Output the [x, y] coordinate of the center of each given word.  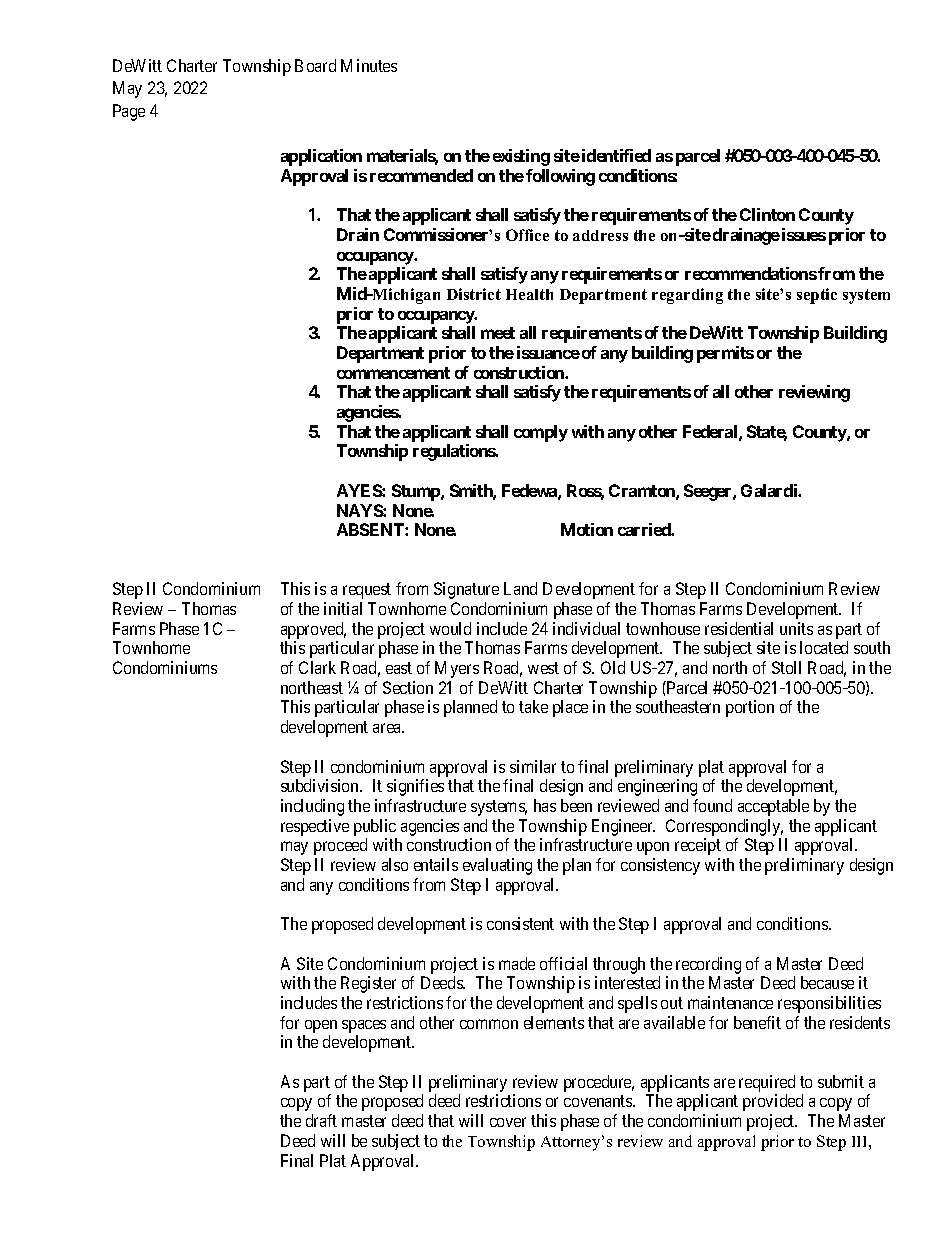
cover [508, 1122]
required [767, 1083]
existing [521, 157]
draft [321, 1120]
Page [129, 112]
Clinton [767, 214]
